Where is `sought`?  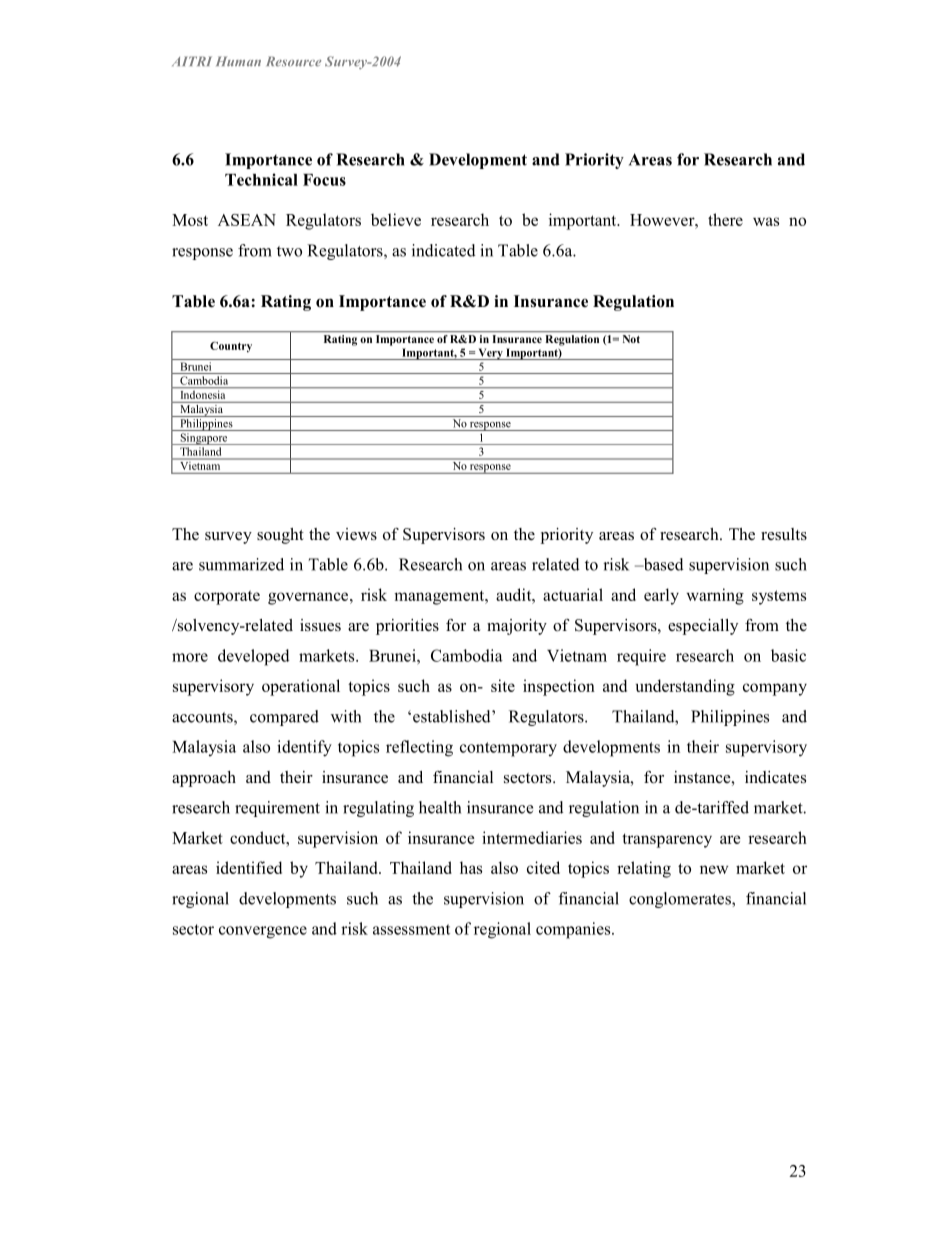
sought is located at coordinates (280, 536).
